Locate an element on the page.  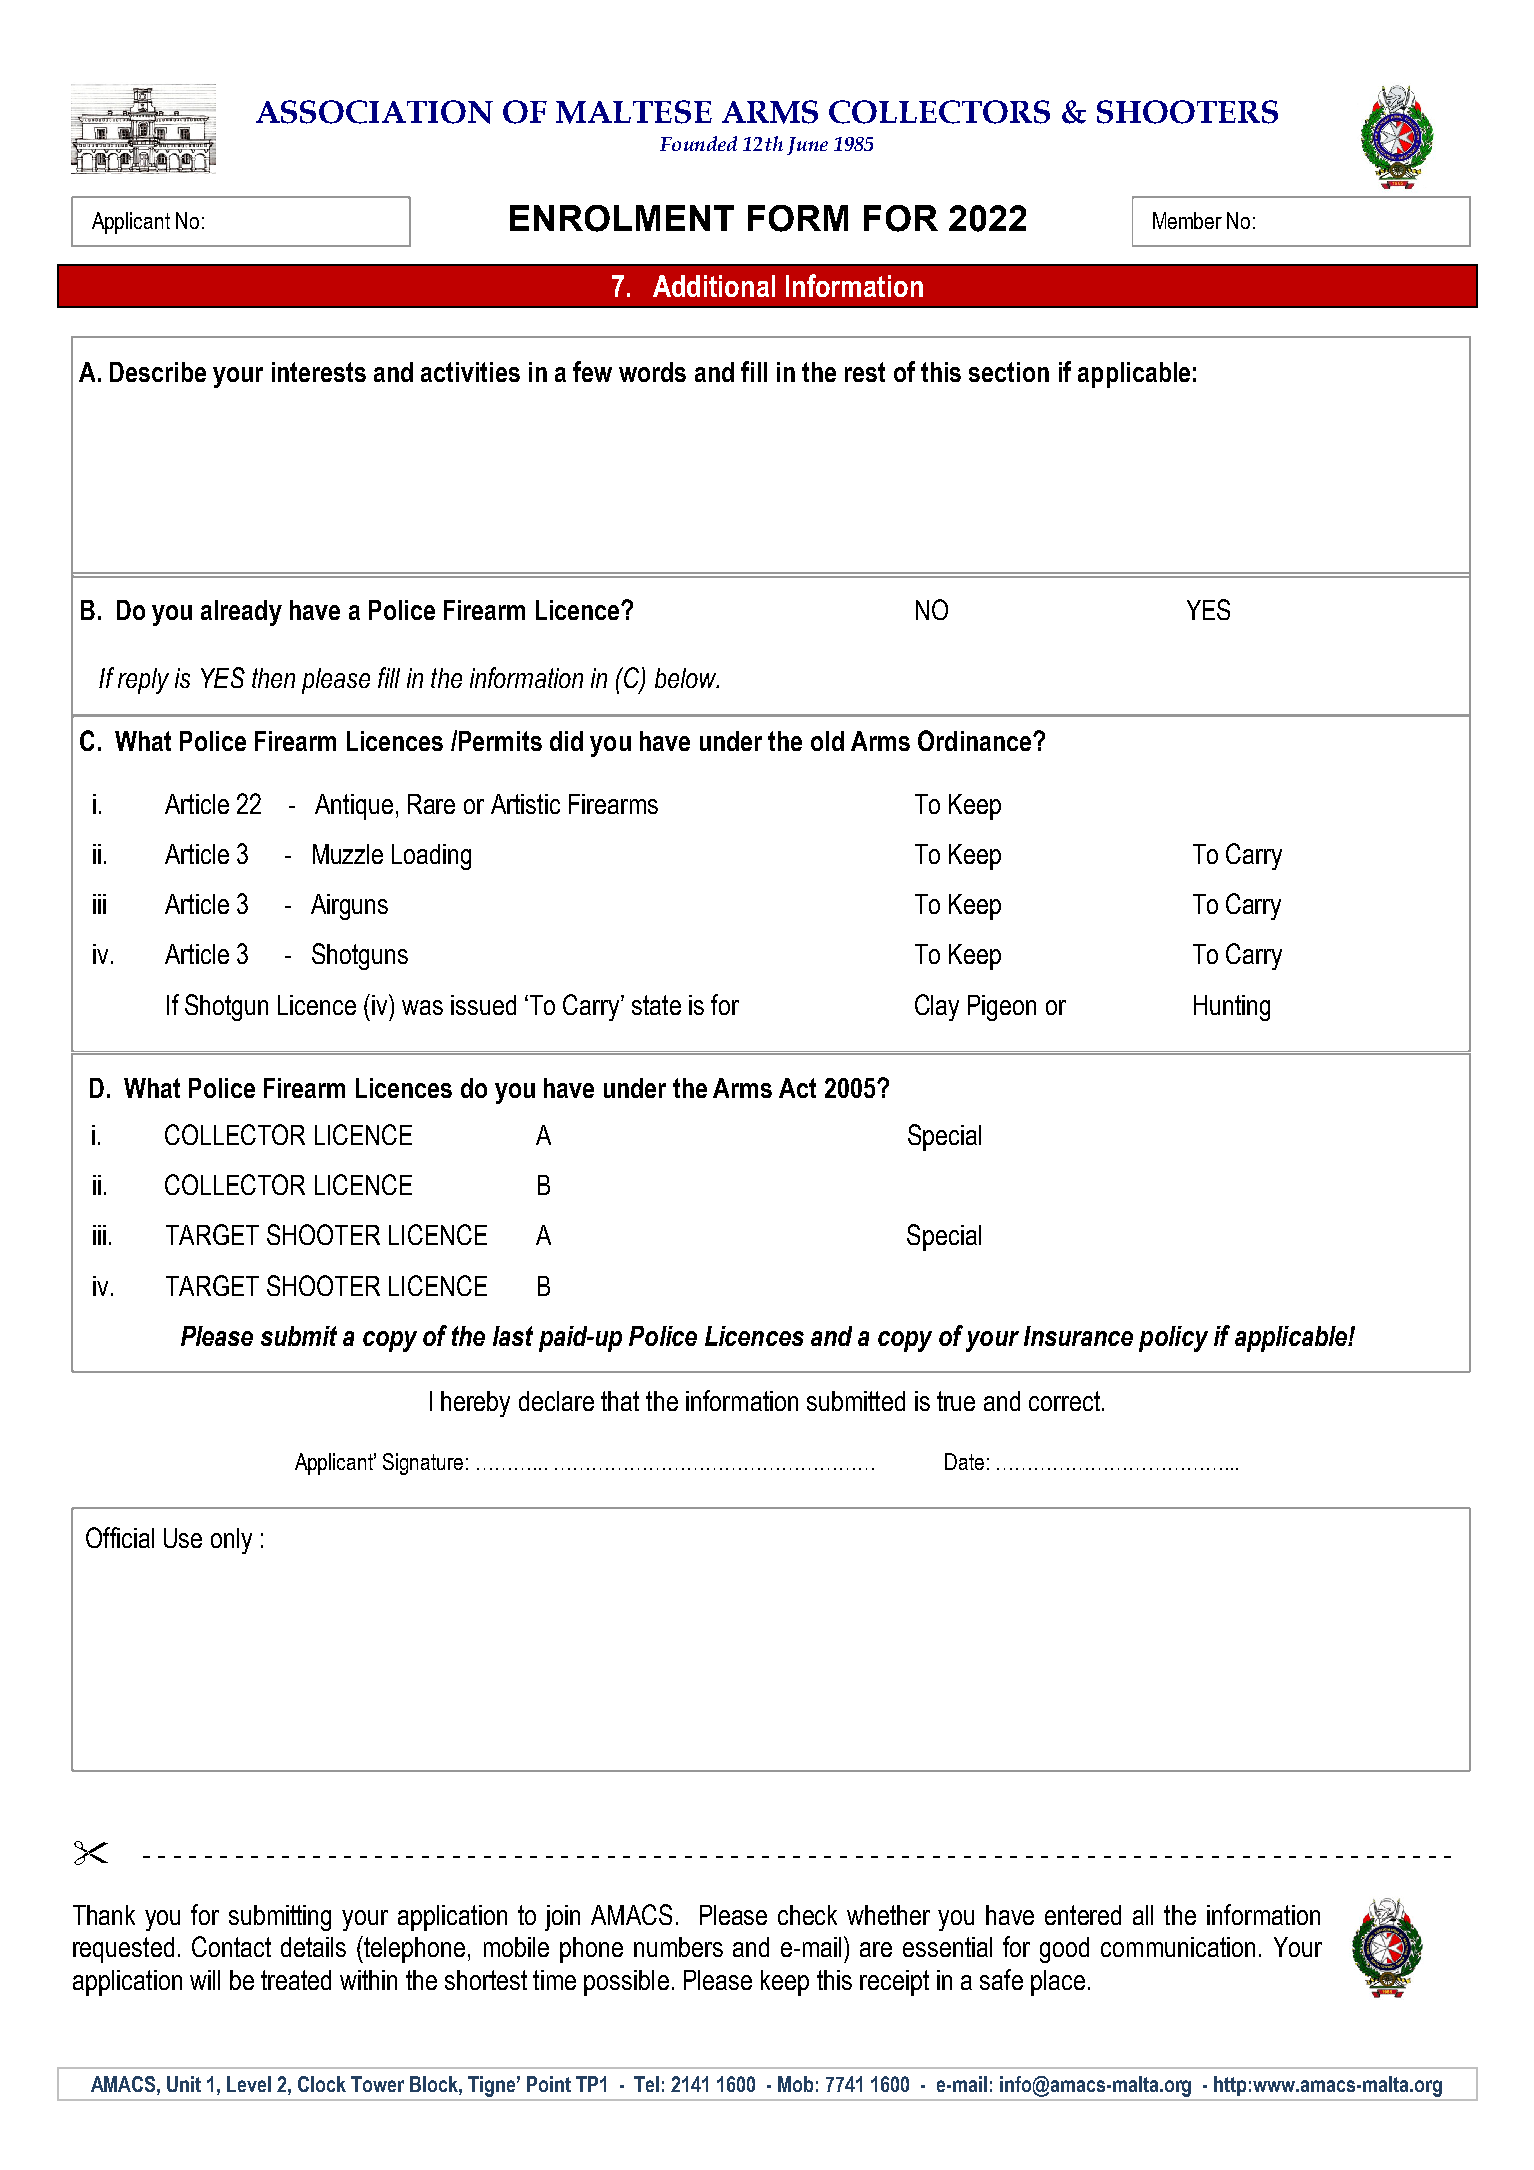
possible is located at coordinates (626, 1983).
